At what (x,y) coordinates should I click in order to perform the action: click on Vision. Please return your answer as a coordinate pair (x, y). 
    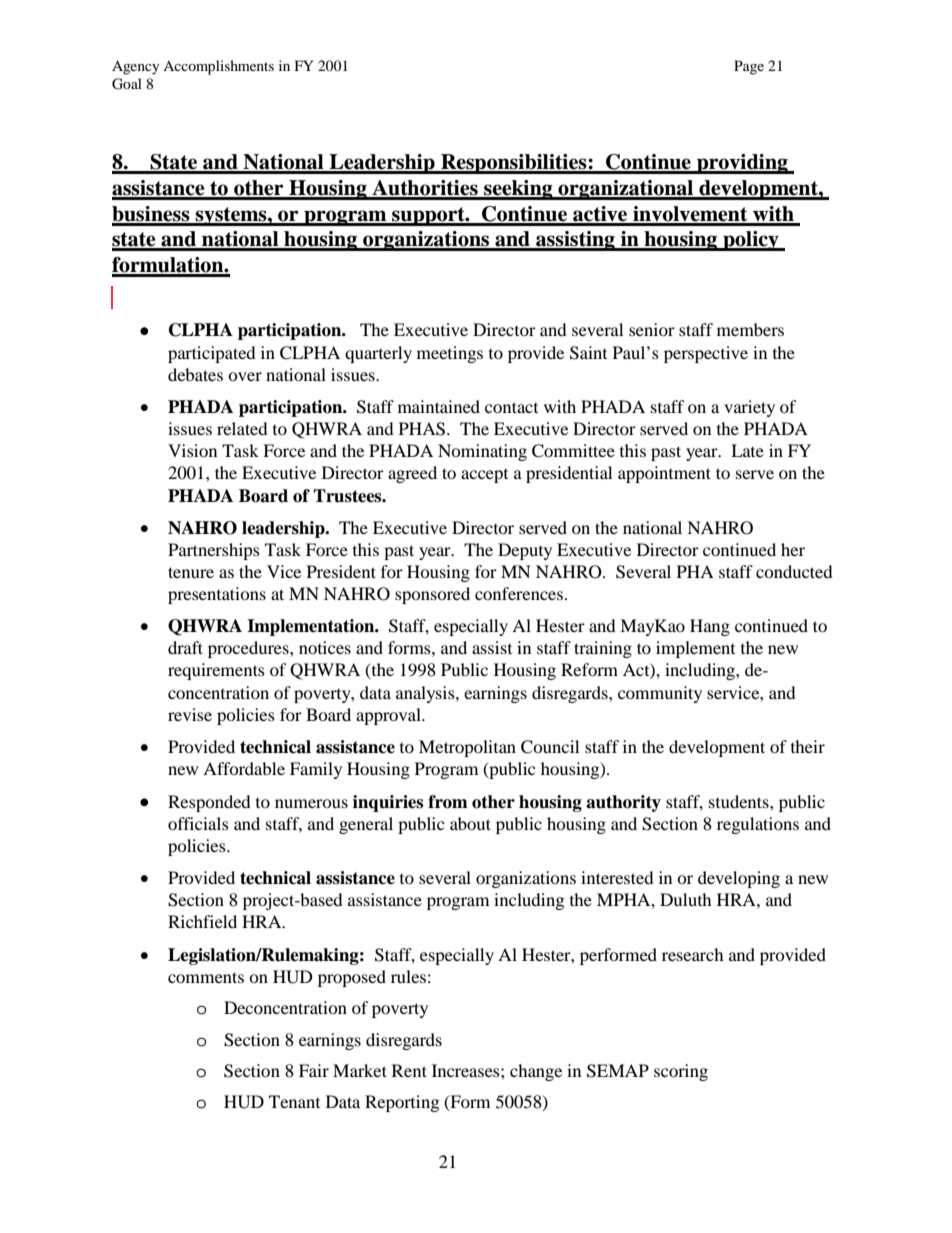
    Looking at the image, I should click on (192, 450).
